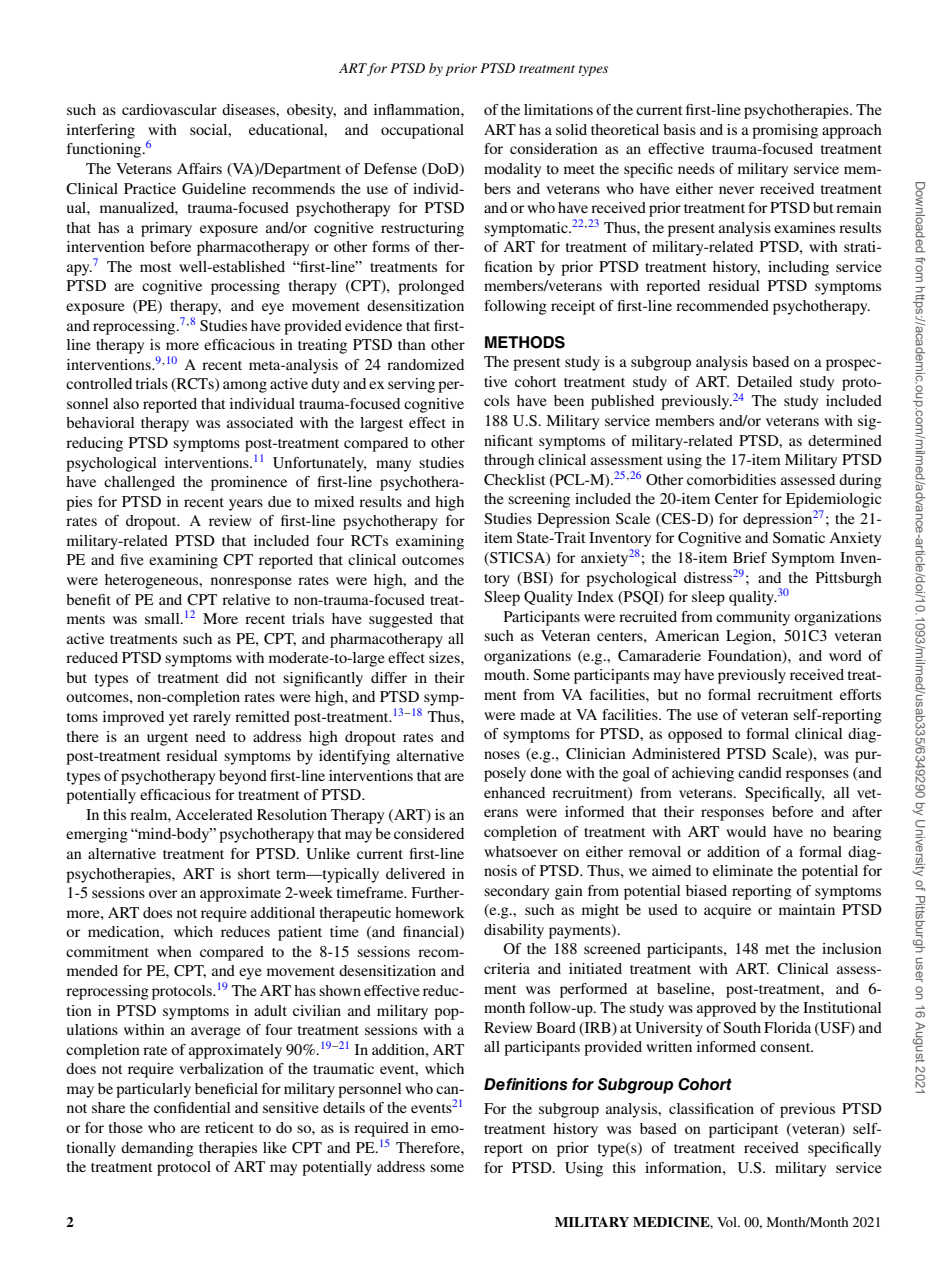 The image size is (952, 1276). Describe the element at coordinates (199, 168) in the screenshot. I see `Affairs` at that location.
